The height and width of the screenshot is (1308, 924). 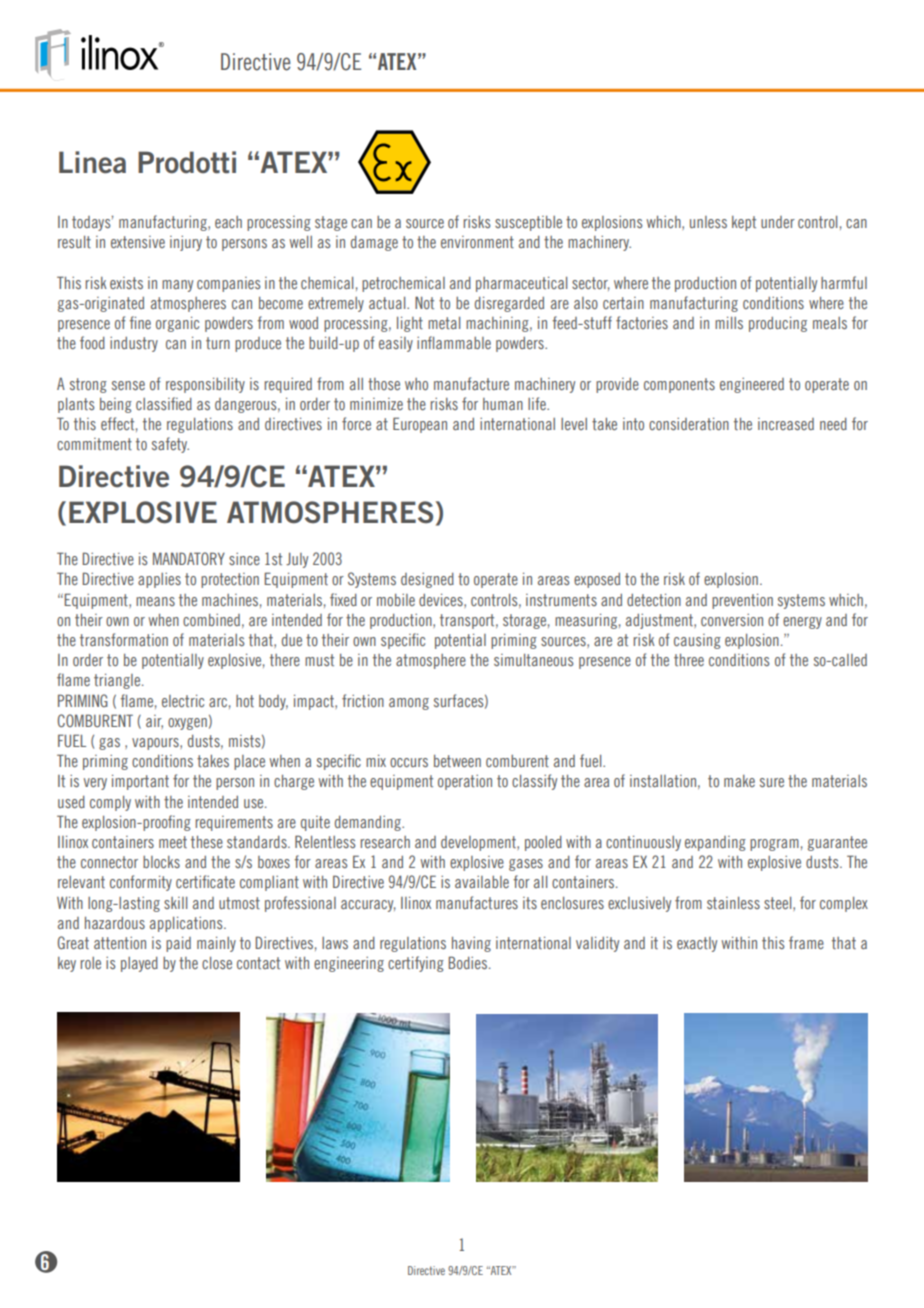 I want to click on who, so click(x=416, y=384).
